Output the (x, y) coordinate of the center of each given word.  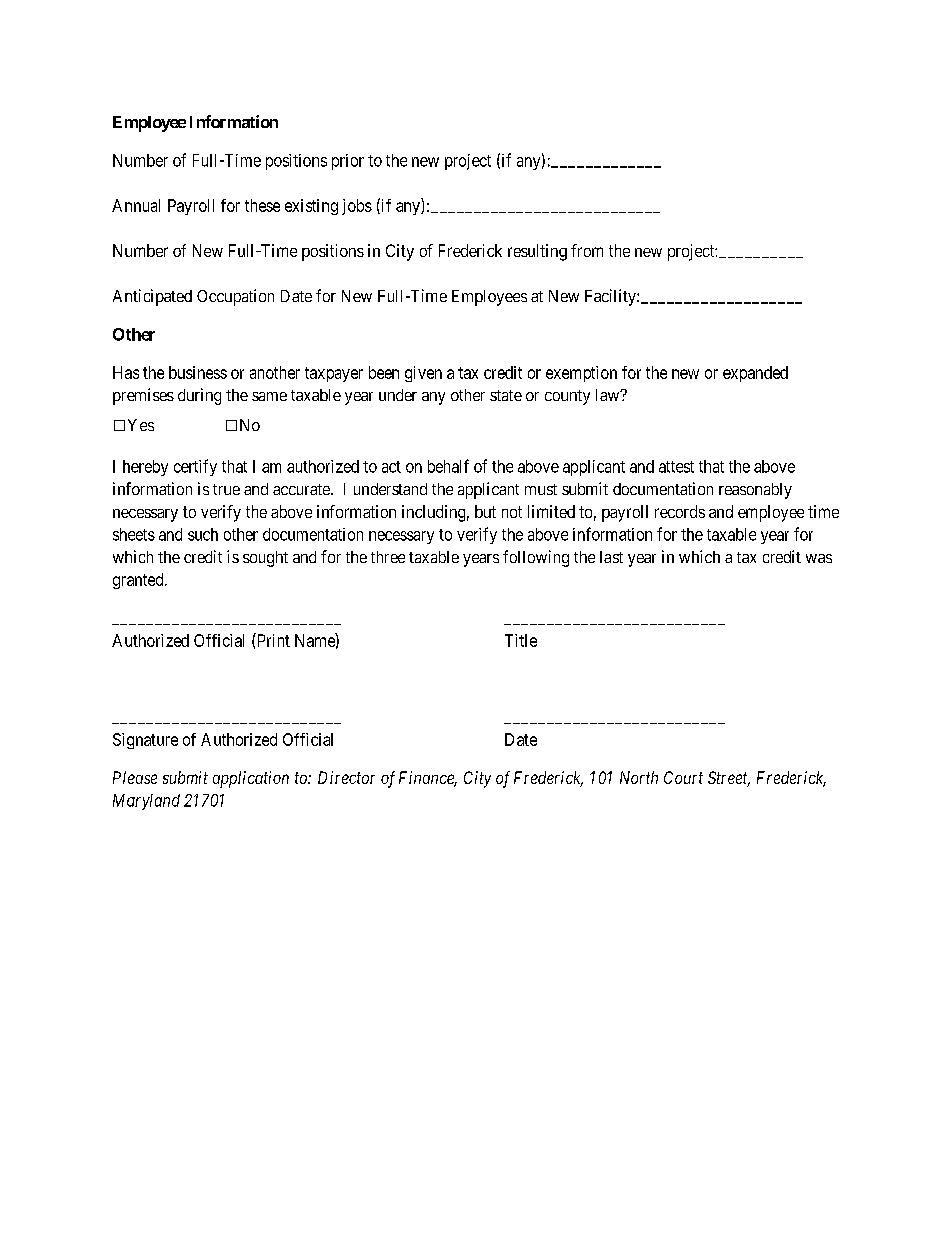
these (262, 205)
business (198, 372)
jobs (357, 207)
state (506, 395)
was (819, 558)
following (536, 558)
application (251, 779)
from (587, 250)
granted (139, 581)
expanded (755, 374)
